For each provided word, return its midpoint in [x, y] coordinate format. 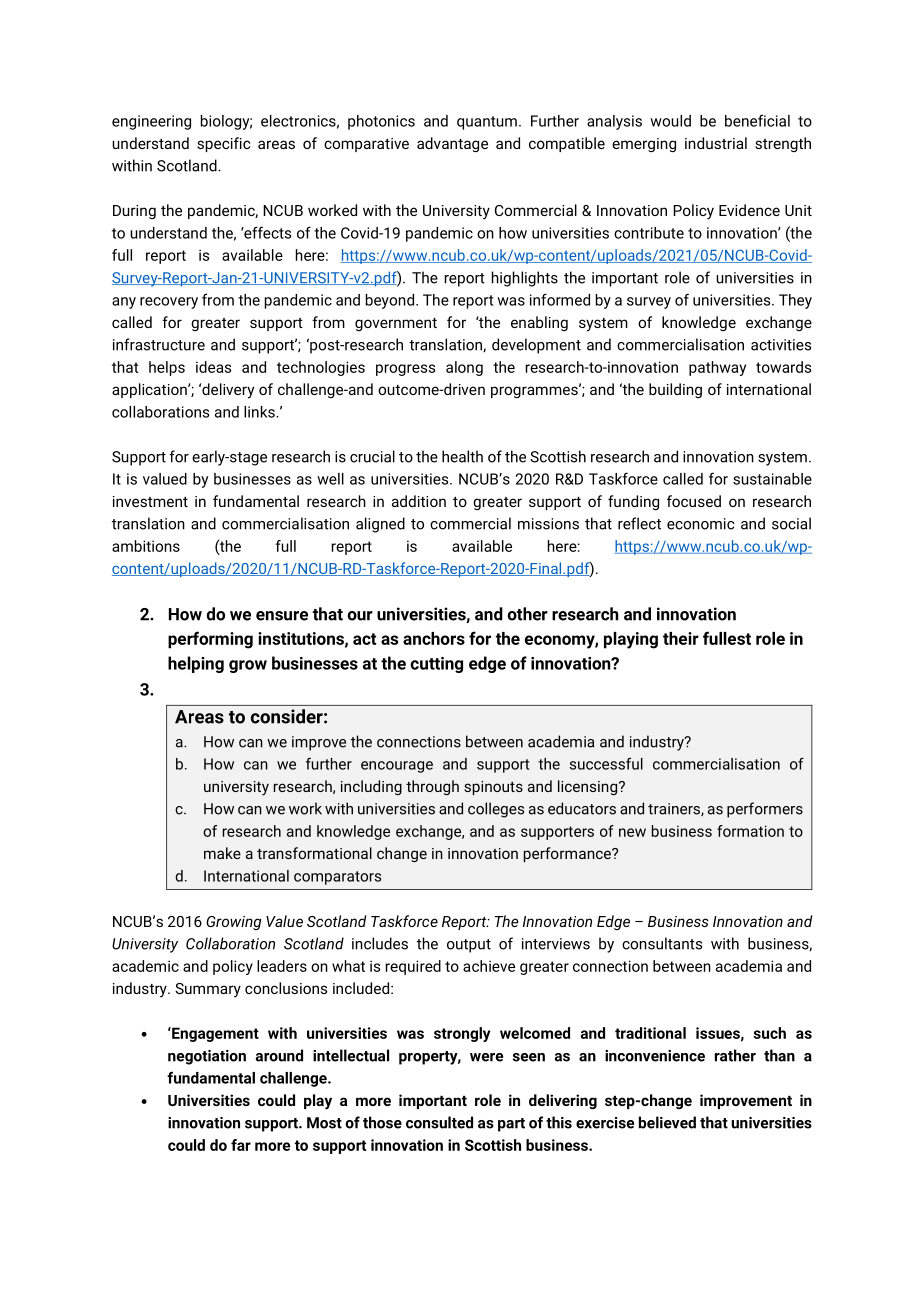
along [464, 368]
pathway [717, 368]
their [681, 638]
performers [765, 810]
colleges [496, 810]
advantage [452, 144]
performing [210, 640]
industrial [716, 143]
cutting [437, 665]
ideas [213, 367]
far [241, 1145]
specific [223, 144]
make [222, 853]
